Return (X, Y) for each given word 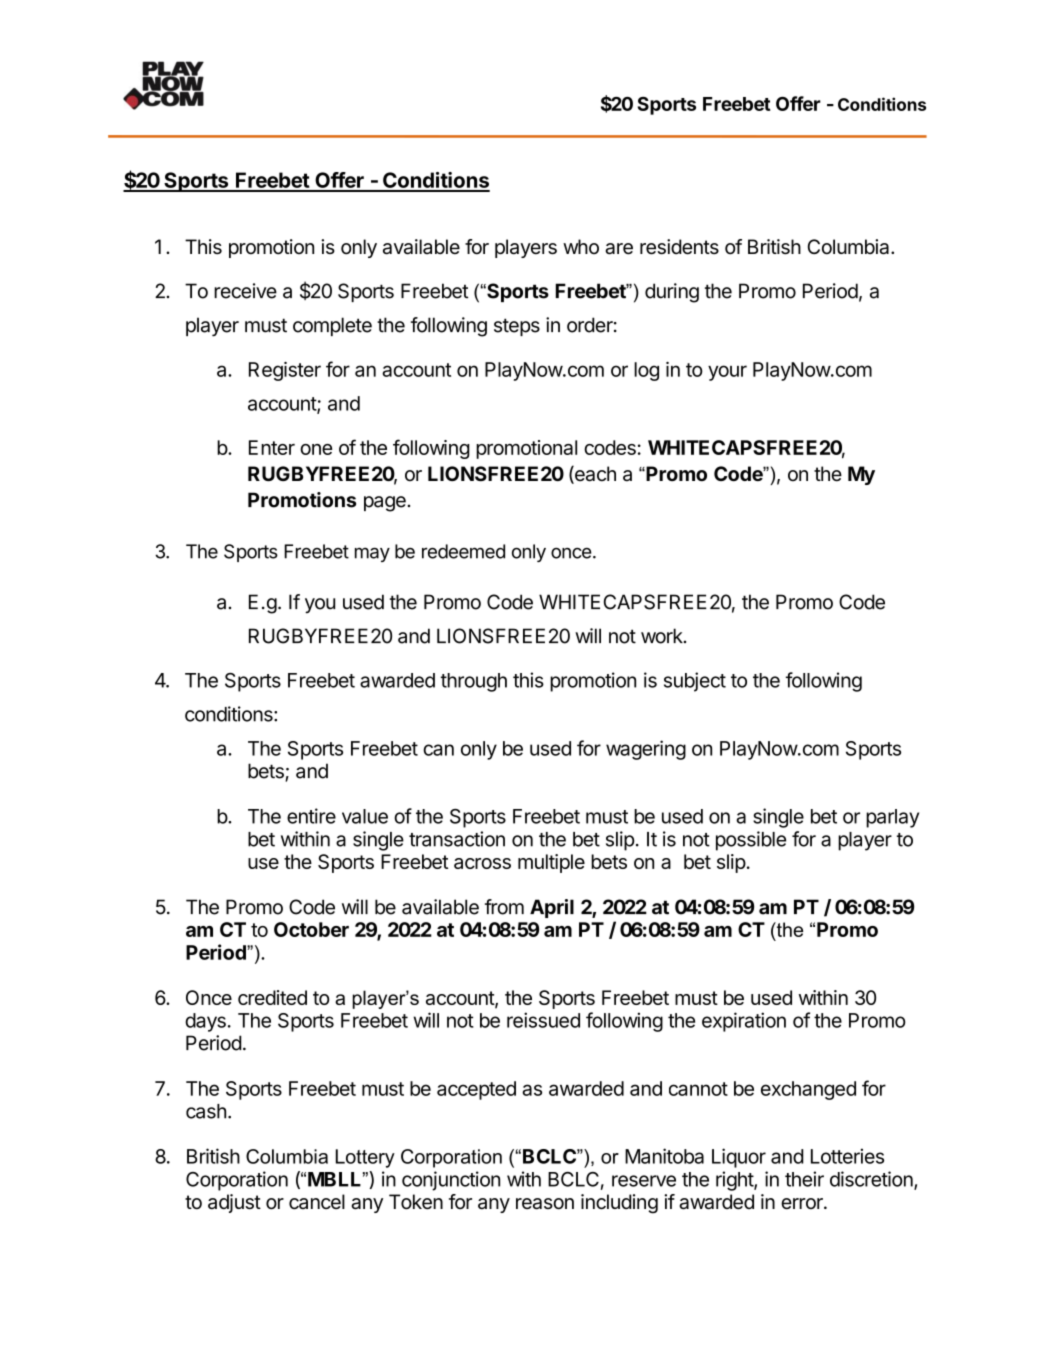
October (311, 929)
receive (245, 291)
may (372, 554)
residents (679, 247)
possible (751, 841)
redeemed (463, 551)
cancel (317, 1202)
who (581, 246)
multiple (551, 863)
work (663, 636)
